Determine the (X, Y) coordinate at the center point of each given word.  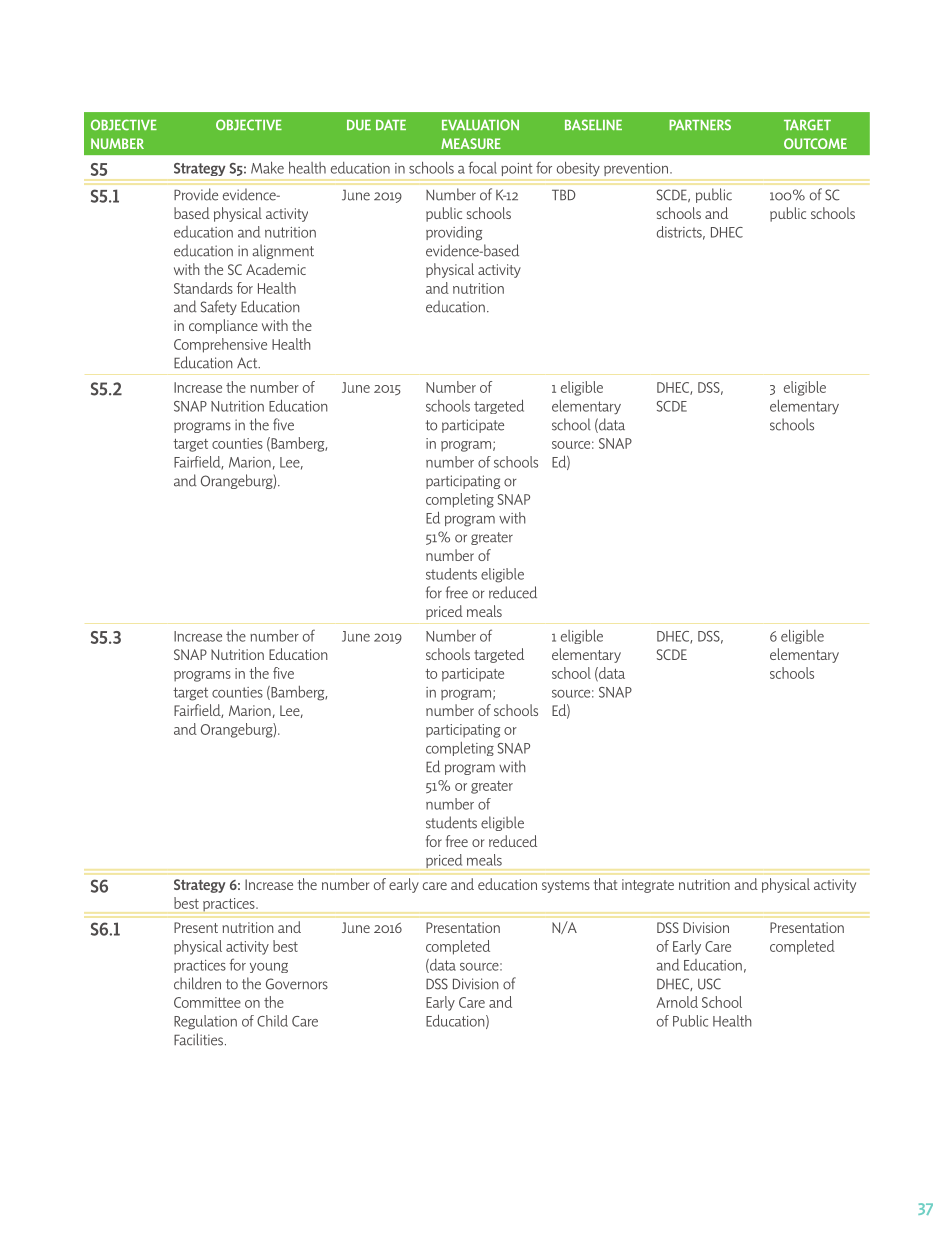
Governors (297, 984)
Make (267, 167)
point (517, 169)
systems (566, 886)
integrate (648, 886)
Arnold (677, 1002)
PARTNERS (700, 125)
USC (709, 984)
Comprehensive (220, 345)
